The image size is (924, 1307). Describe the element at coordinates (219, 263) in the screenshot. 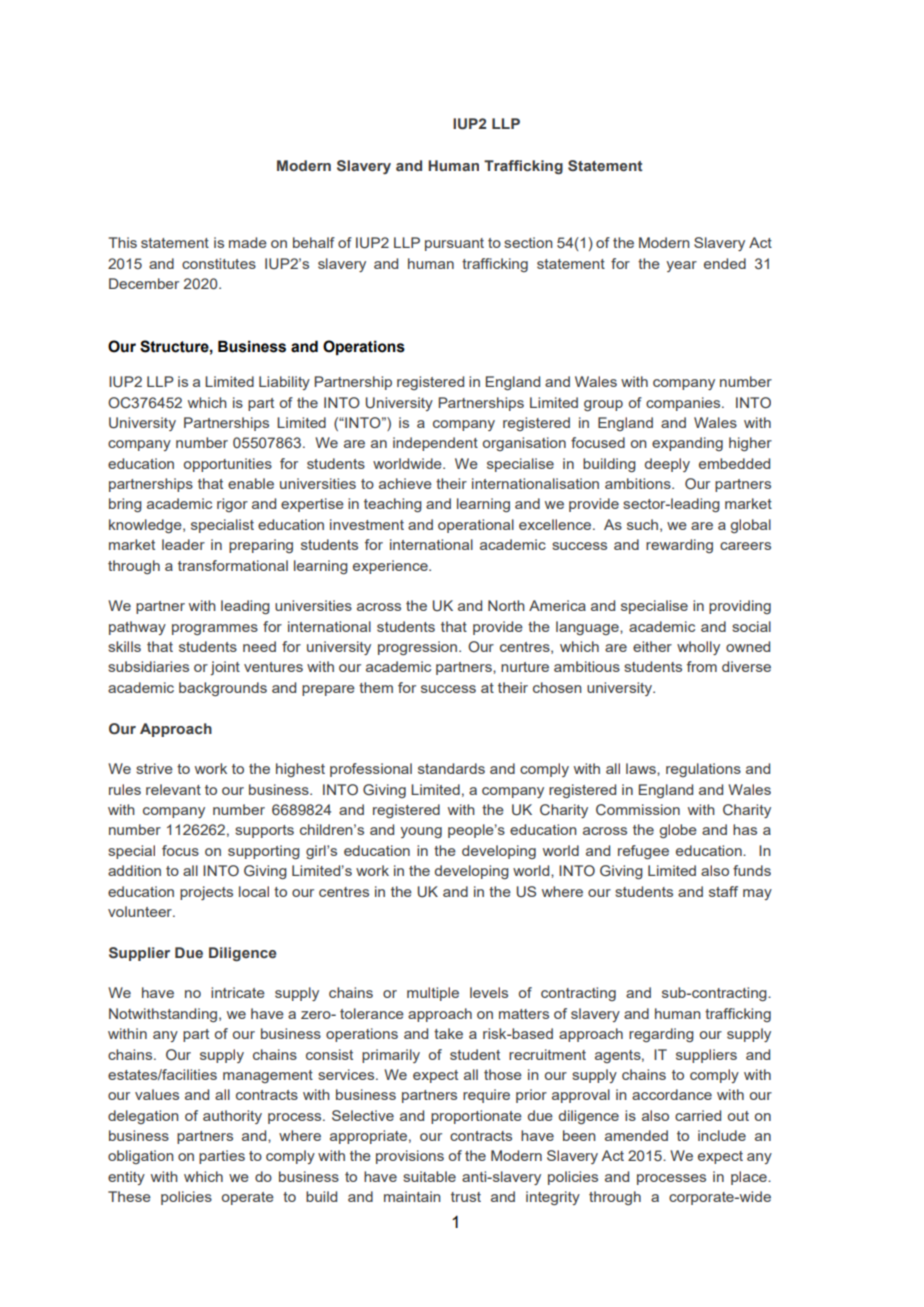

I see `constitutes` at that location.
